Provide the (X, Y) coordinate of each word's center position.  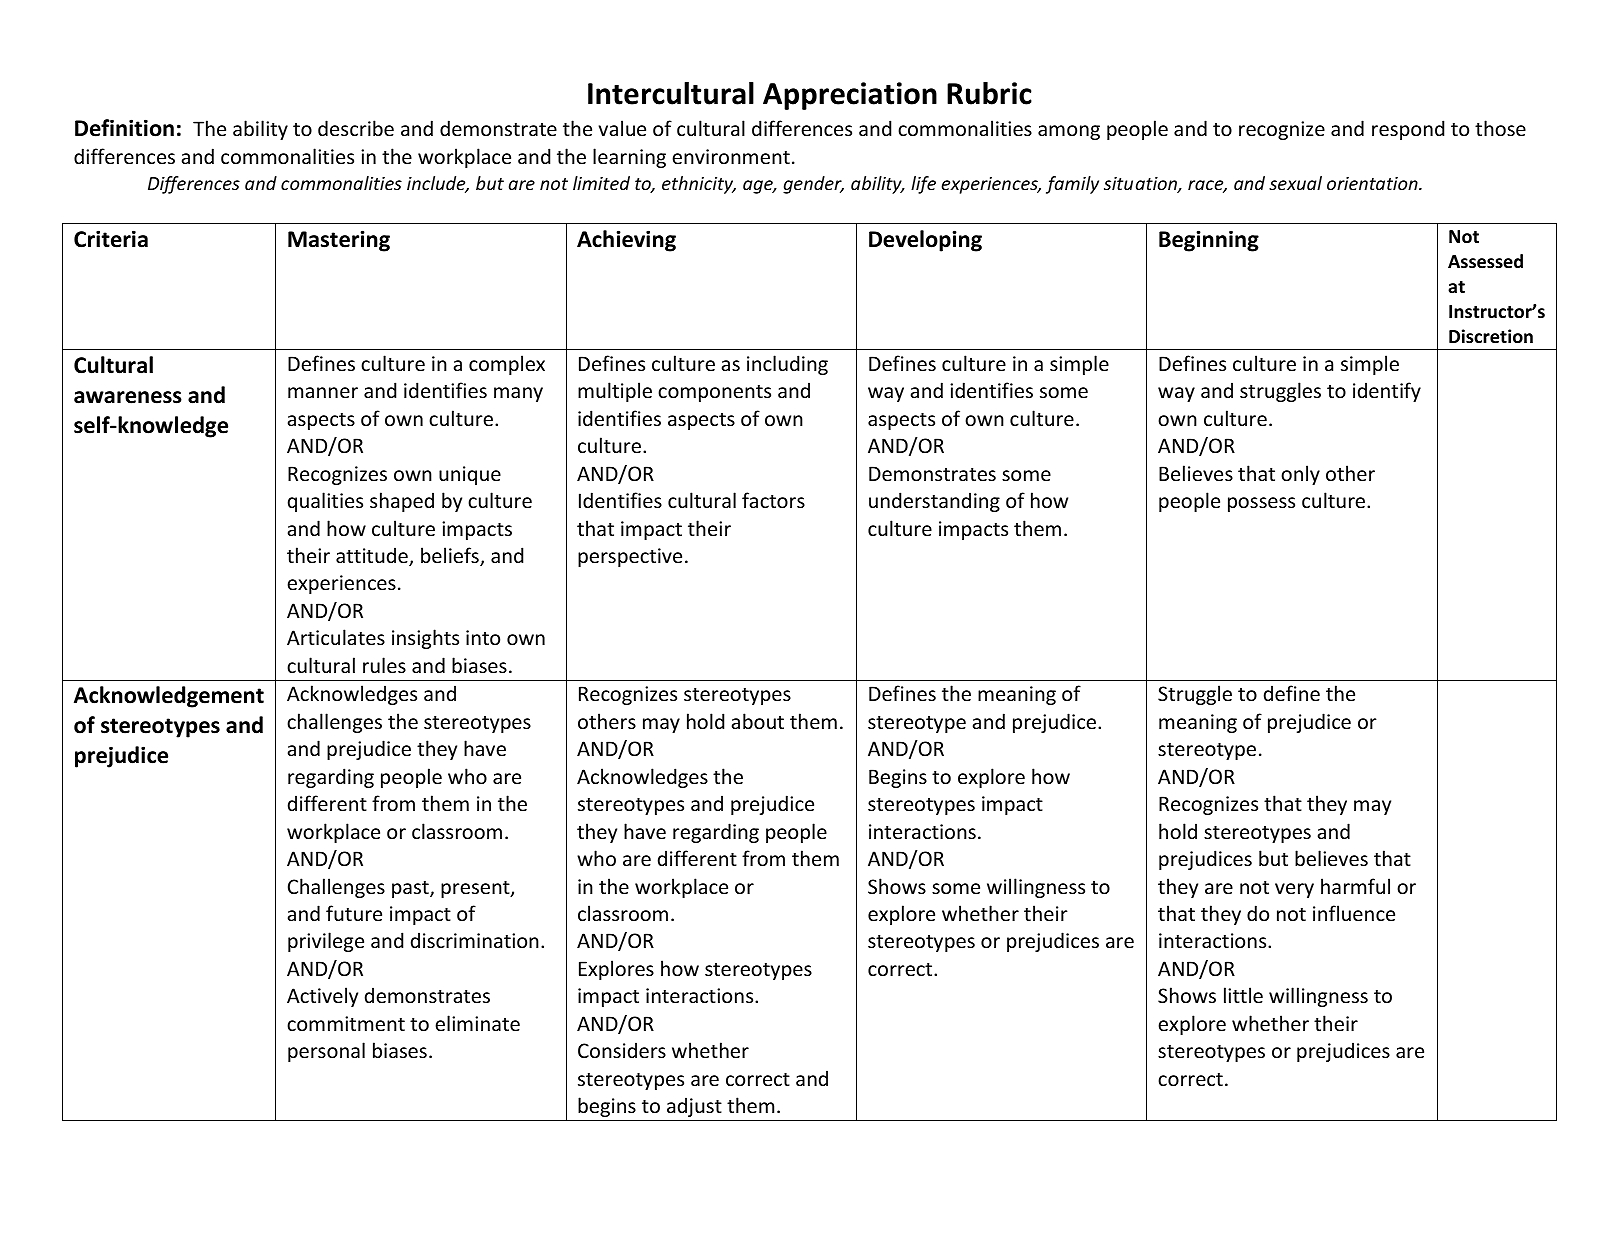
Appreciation (850, 96)
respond (1408, 130)
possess (1261, 504)
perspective (630, 557)
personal (326, 1052)
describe (356, 128)
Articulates (336, 637)
